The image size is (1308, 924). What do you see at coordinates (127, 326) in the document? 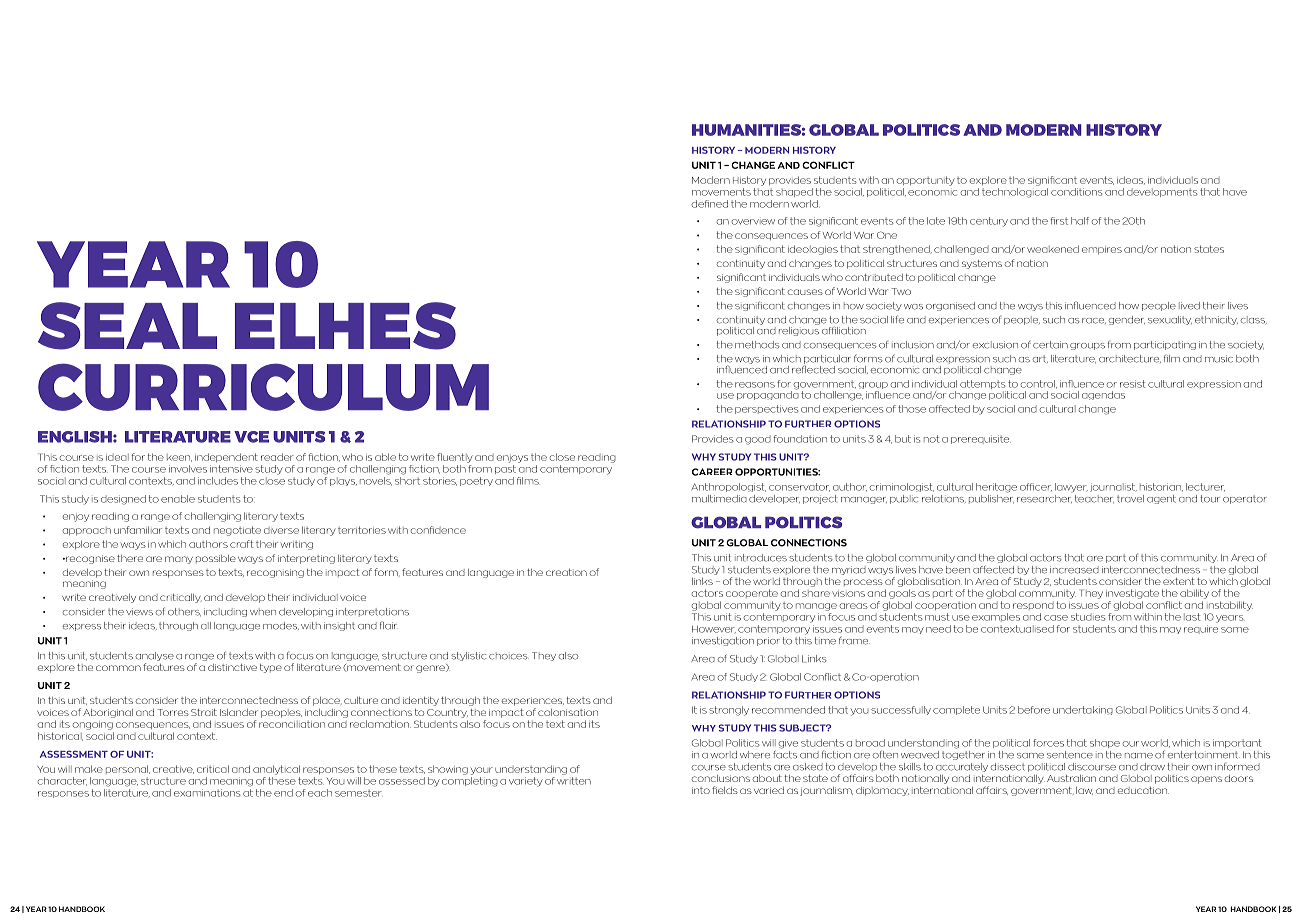
I see `SEAL` at bounding box center [127, 326].
